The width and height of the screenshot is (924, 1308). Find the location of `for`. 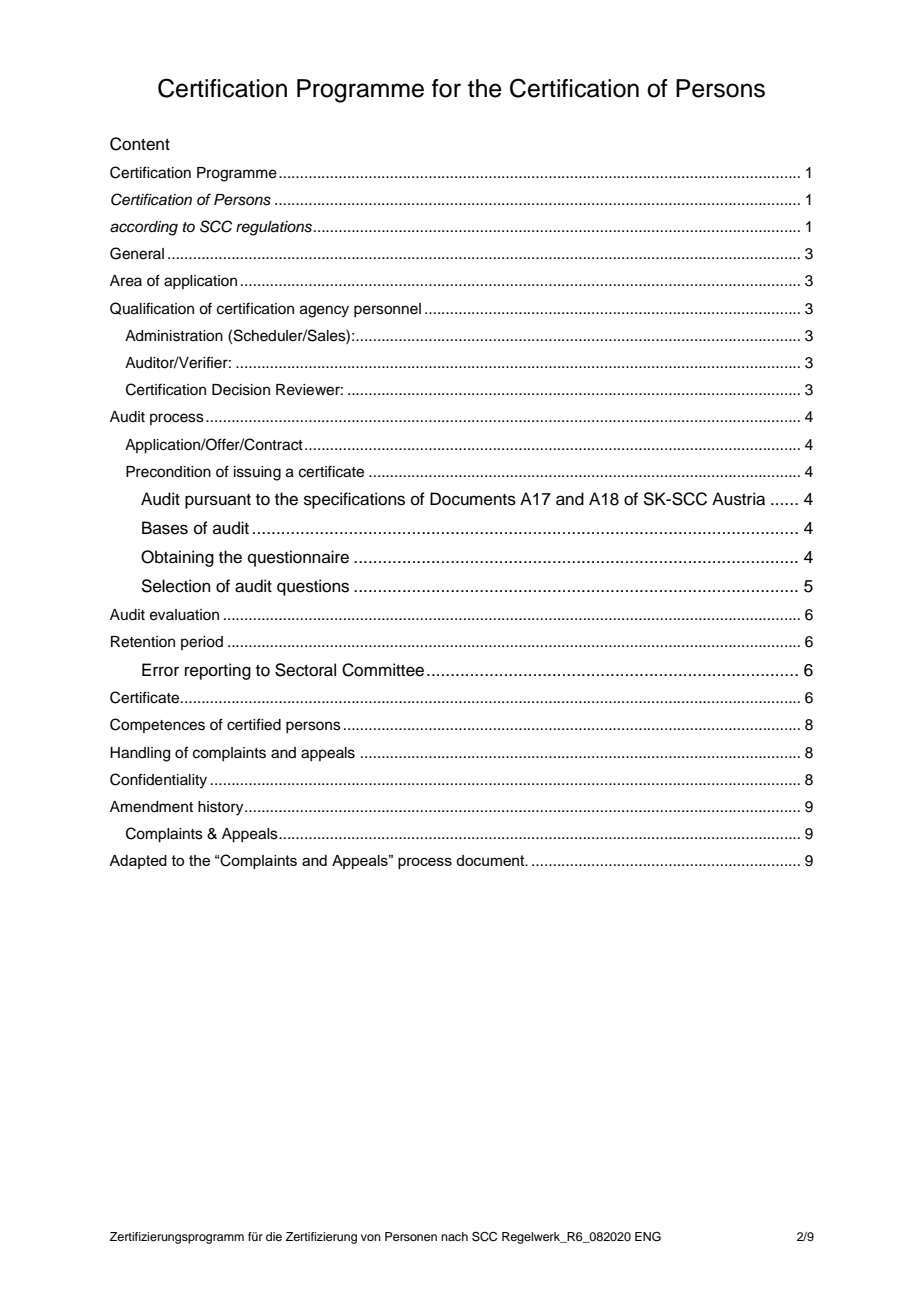

for is located at coordinates (446, 88).
